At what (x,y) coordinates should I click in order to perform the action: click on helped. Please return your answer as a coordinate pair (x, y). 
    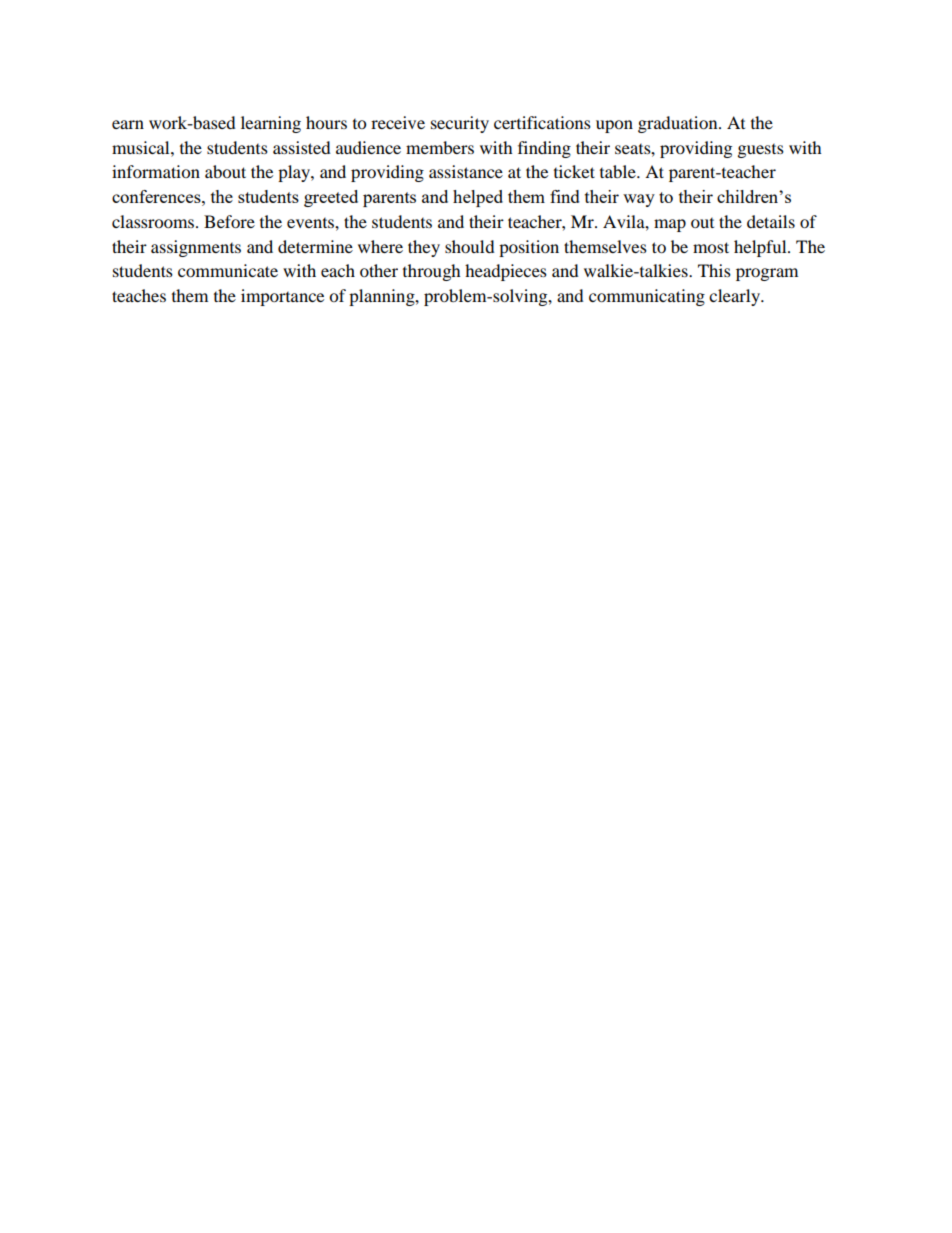
    Looking at the image, I should click on (478, 198).
